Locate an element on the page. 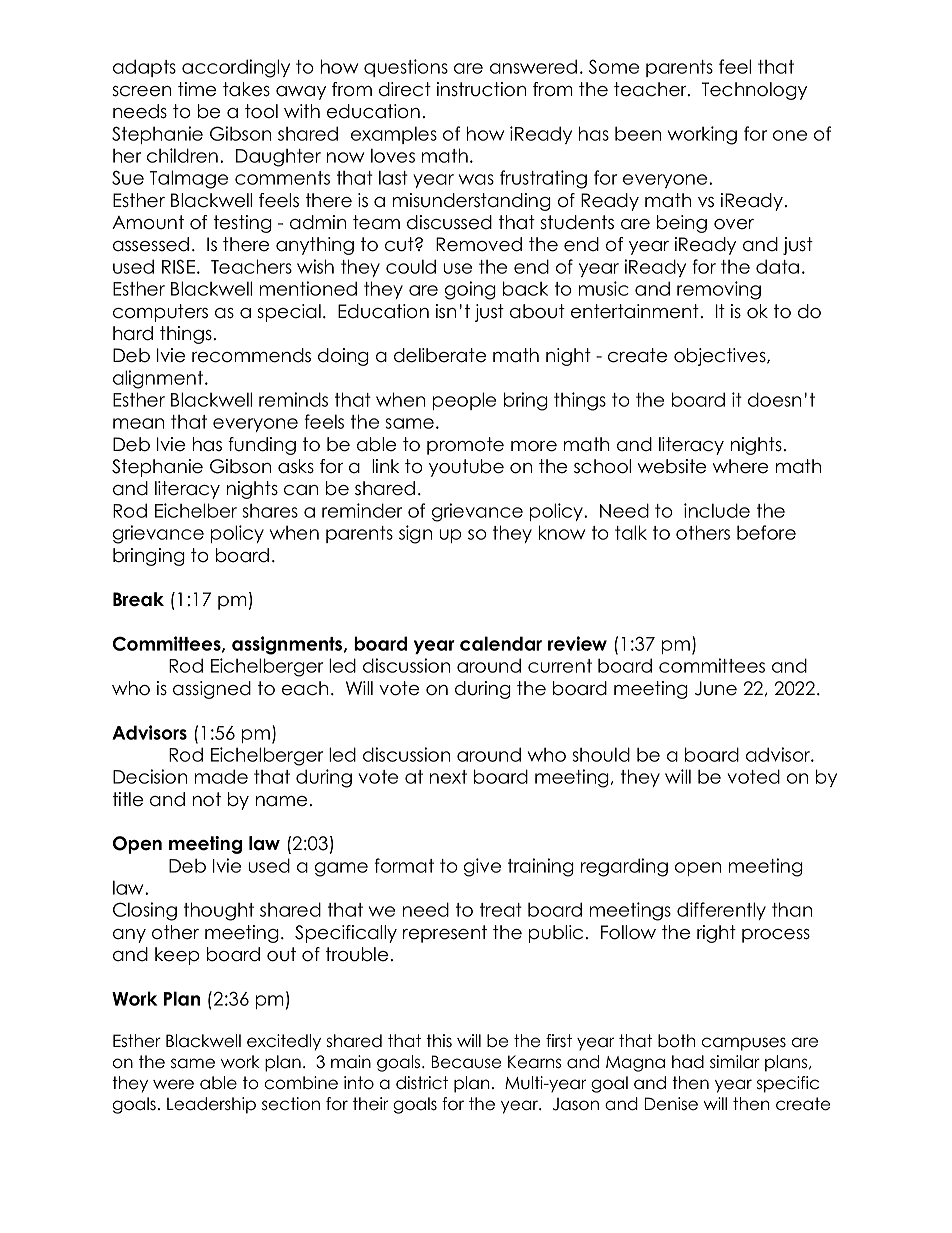 The image size is (952, 1233). removing is located at coordinates (719, 290).
